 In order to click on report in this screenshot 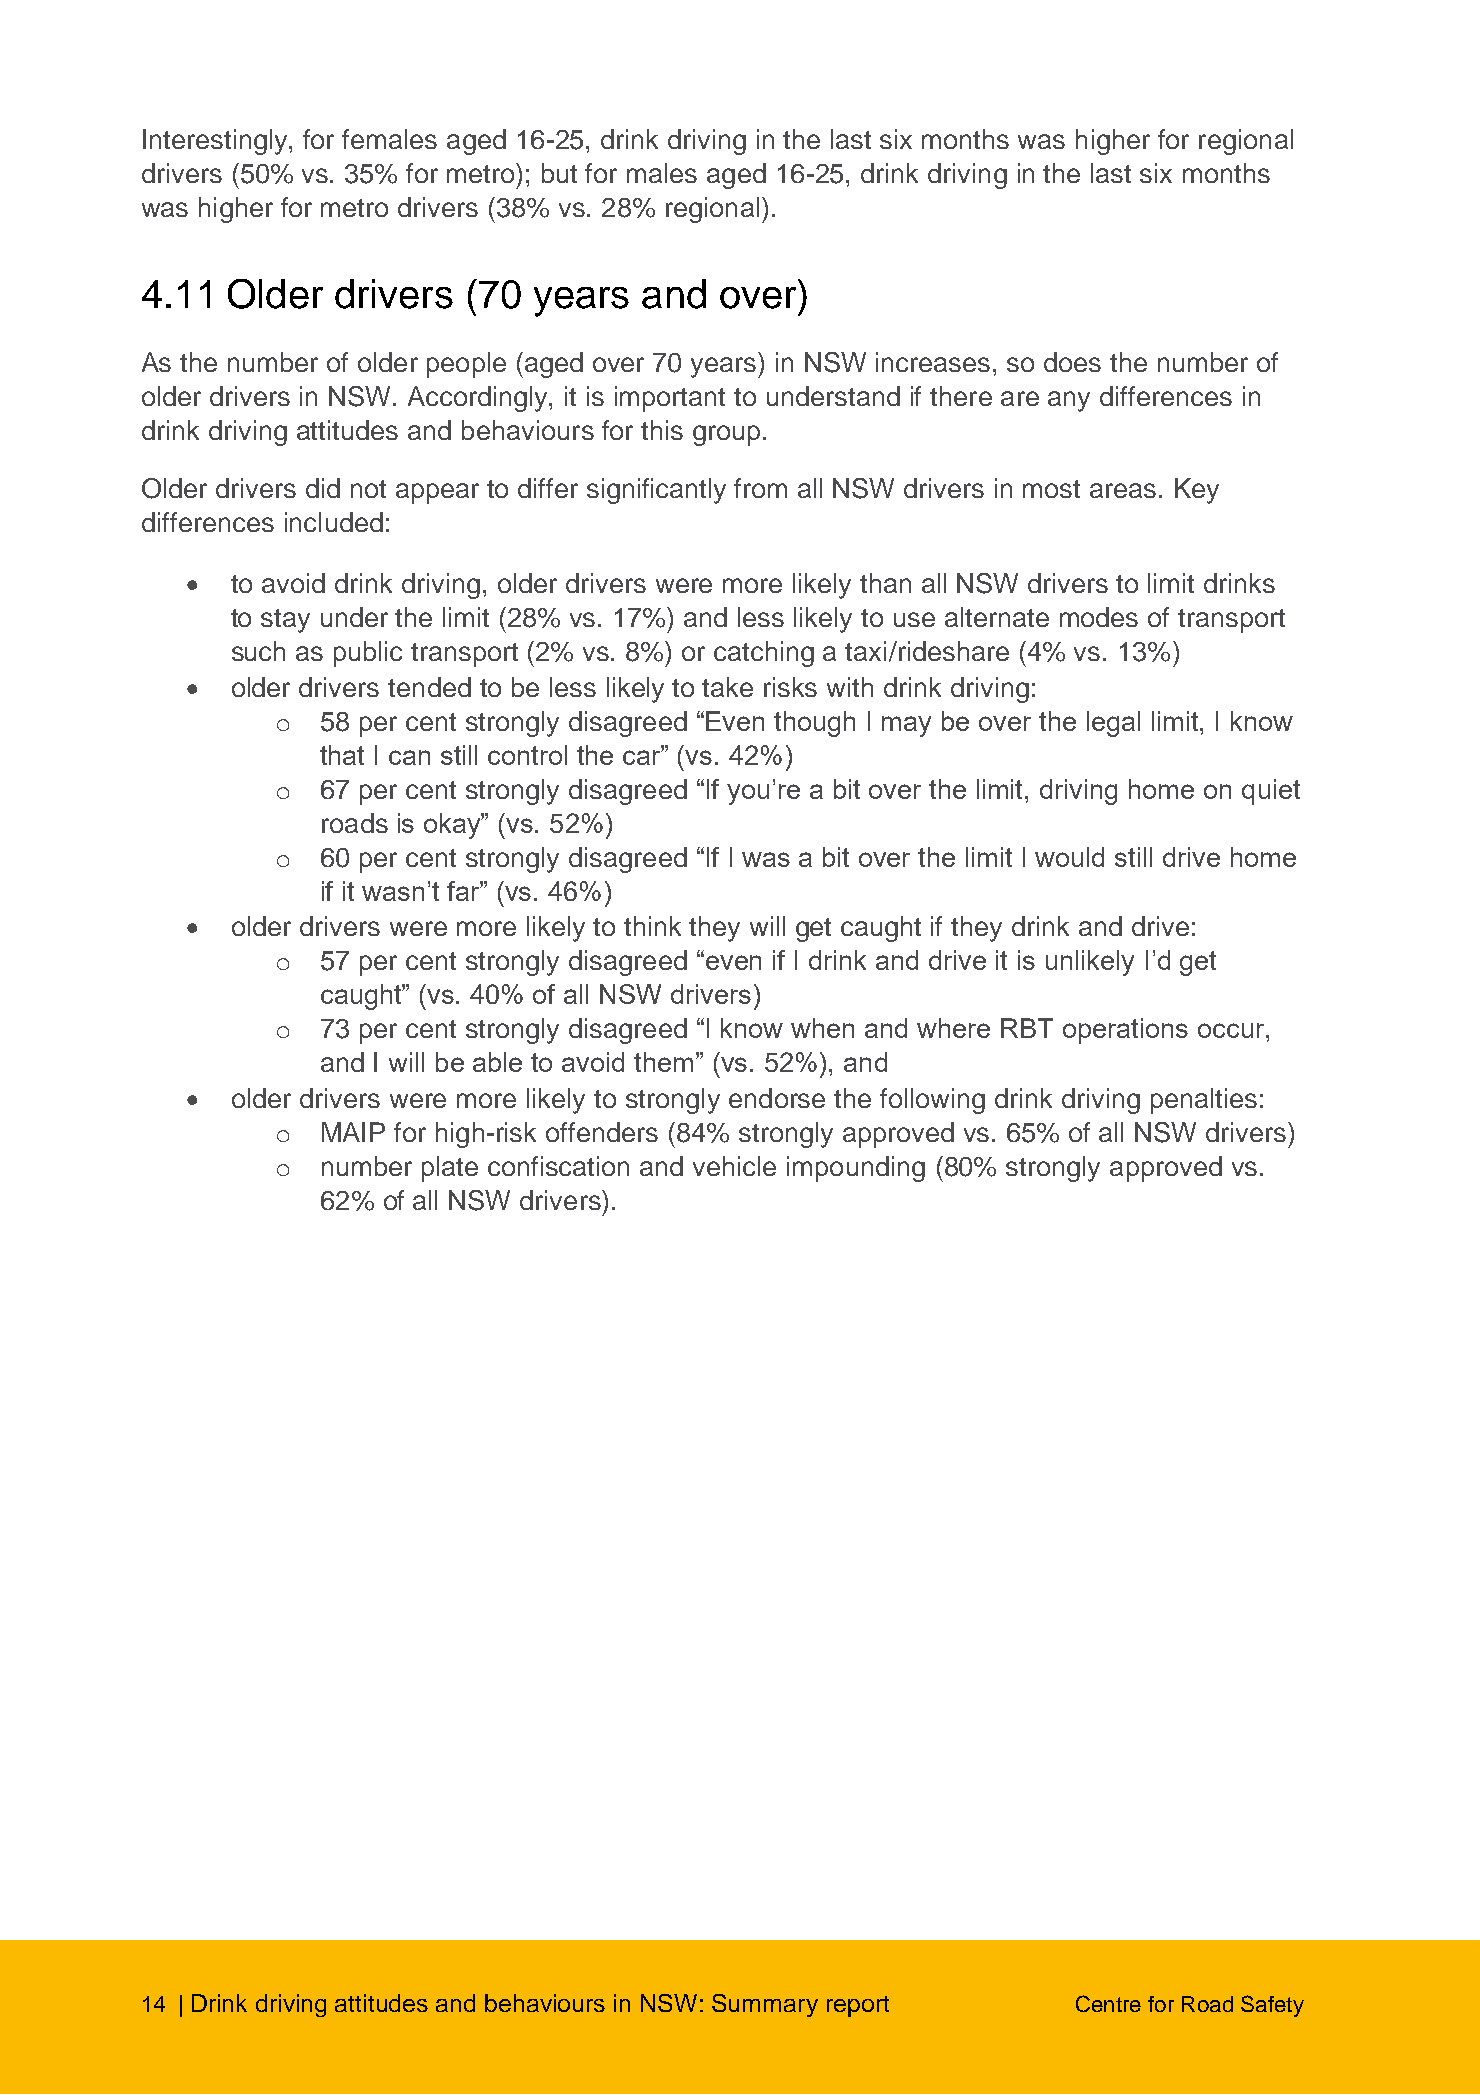, I will do `click(858, 2006)`.
